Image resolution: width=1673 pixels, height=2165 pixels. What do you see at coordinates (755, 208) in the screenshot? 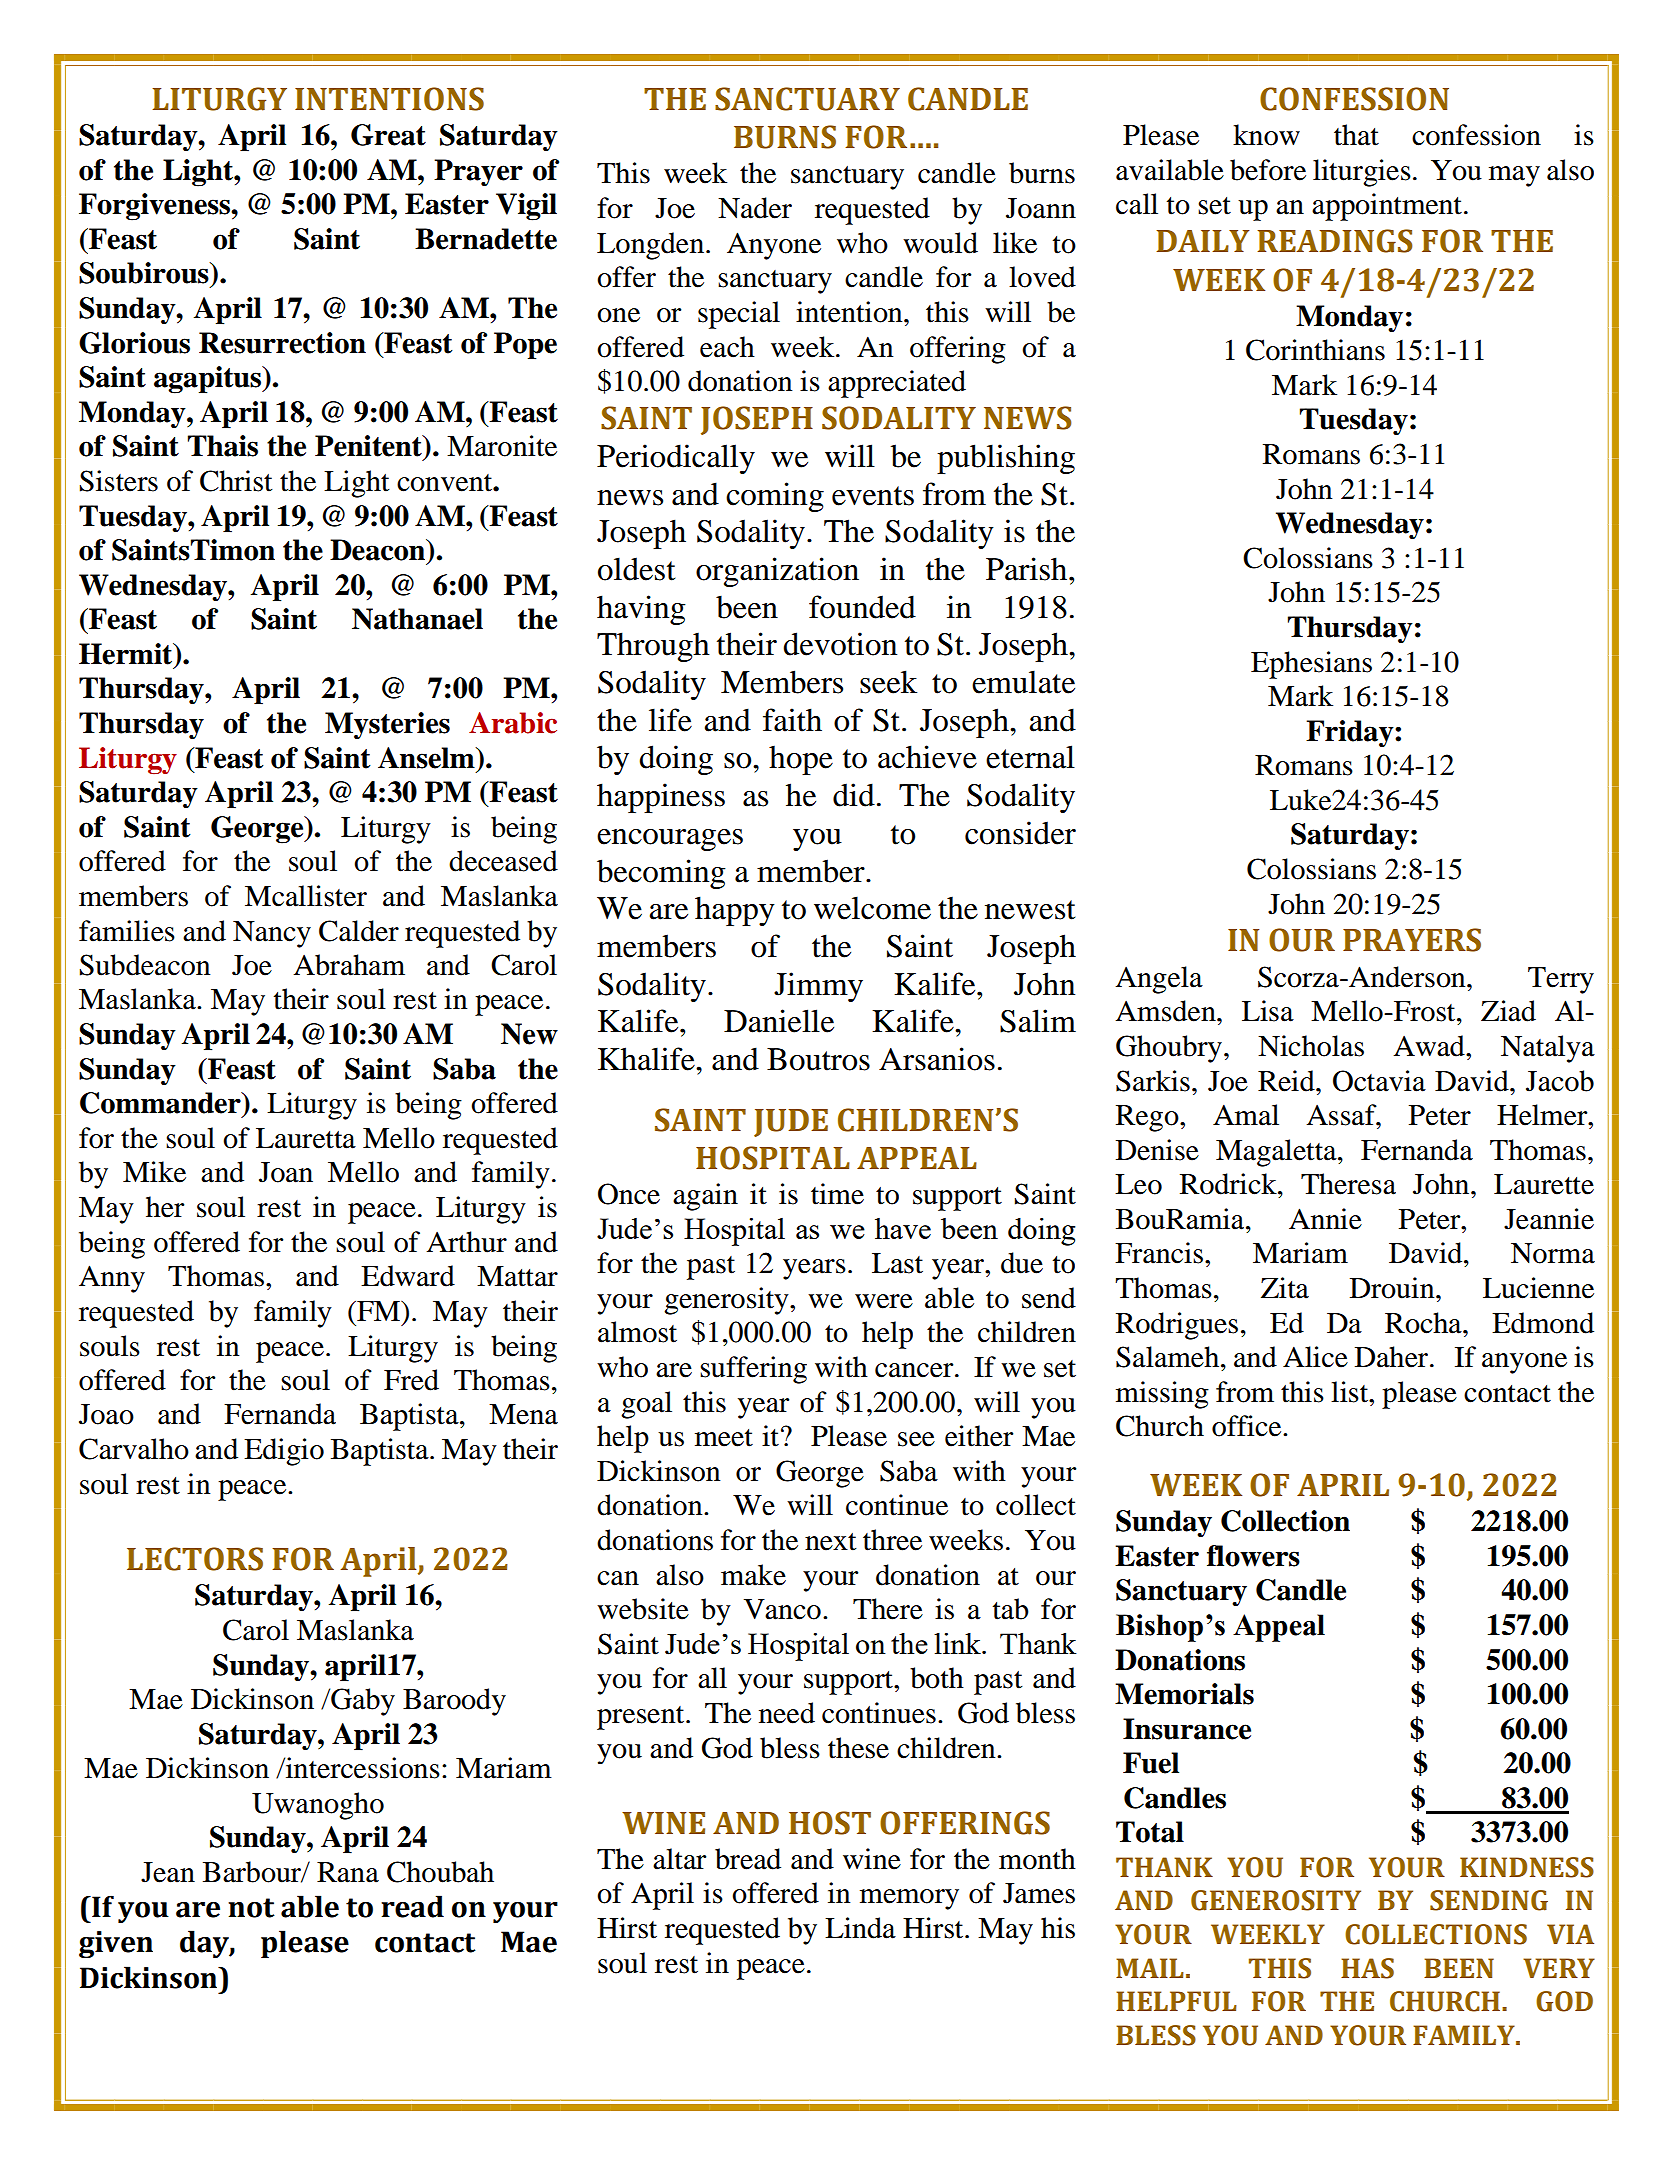
I see `Nader` at bounding box center [755, 208].
